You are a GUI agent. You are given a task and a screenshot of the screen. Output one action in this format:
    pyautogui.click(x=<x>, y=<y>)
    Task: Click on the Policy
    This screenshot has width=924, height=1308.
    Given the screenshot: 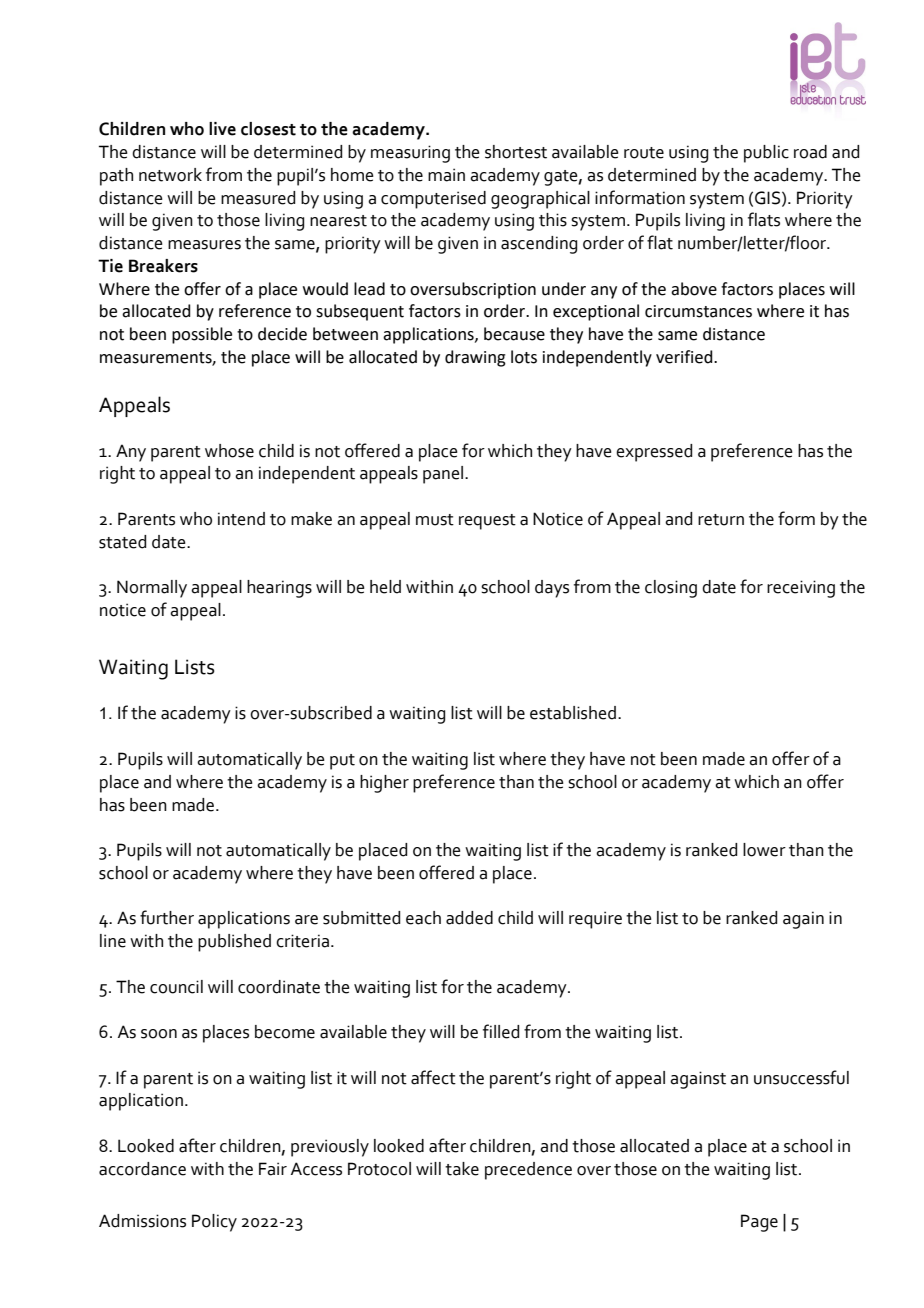 What is the action you would take?
    pyautogui.click(x=214, y=1223)
